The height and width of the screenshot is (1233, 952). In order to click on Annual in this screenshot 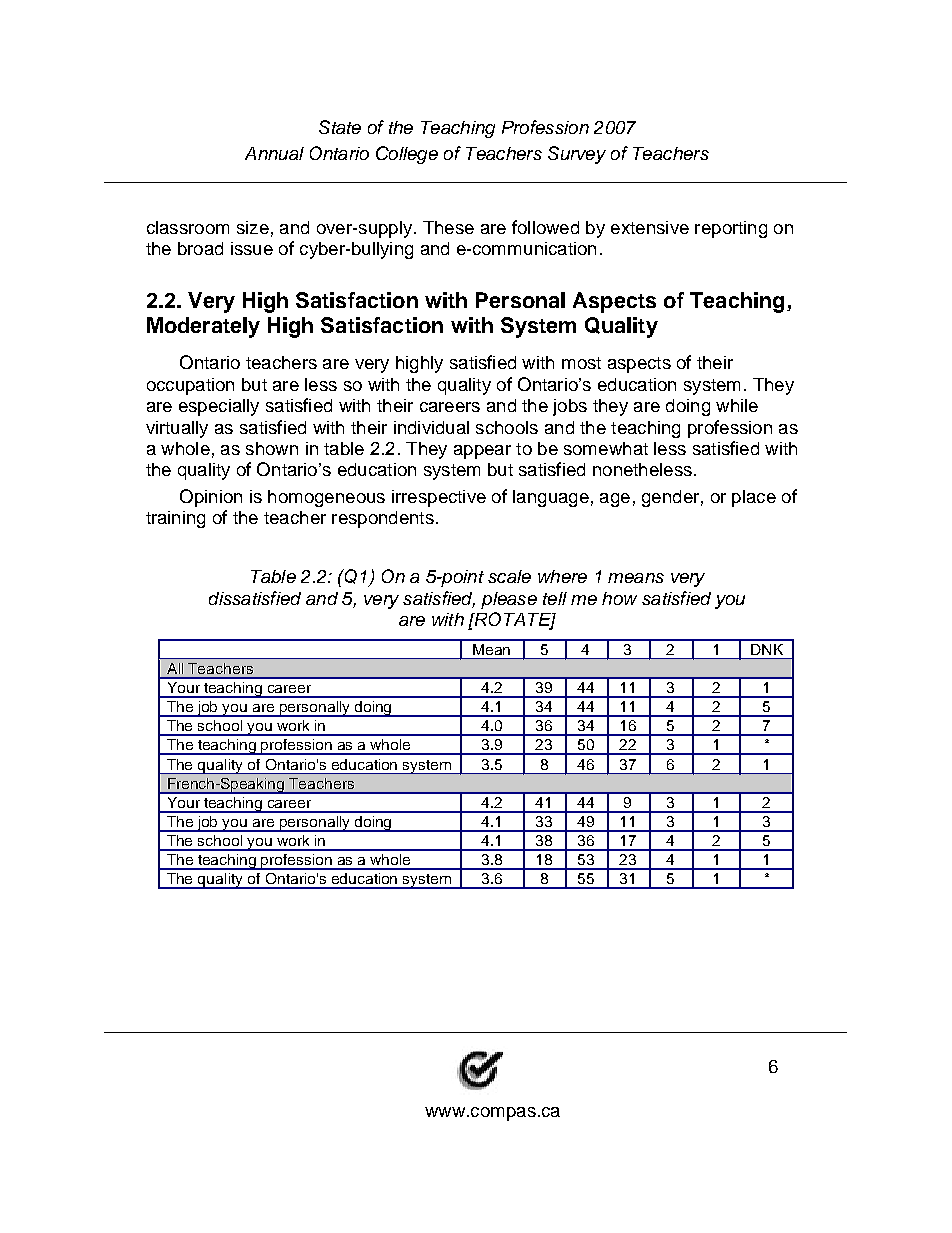, I will do `click(274, 153)`.
